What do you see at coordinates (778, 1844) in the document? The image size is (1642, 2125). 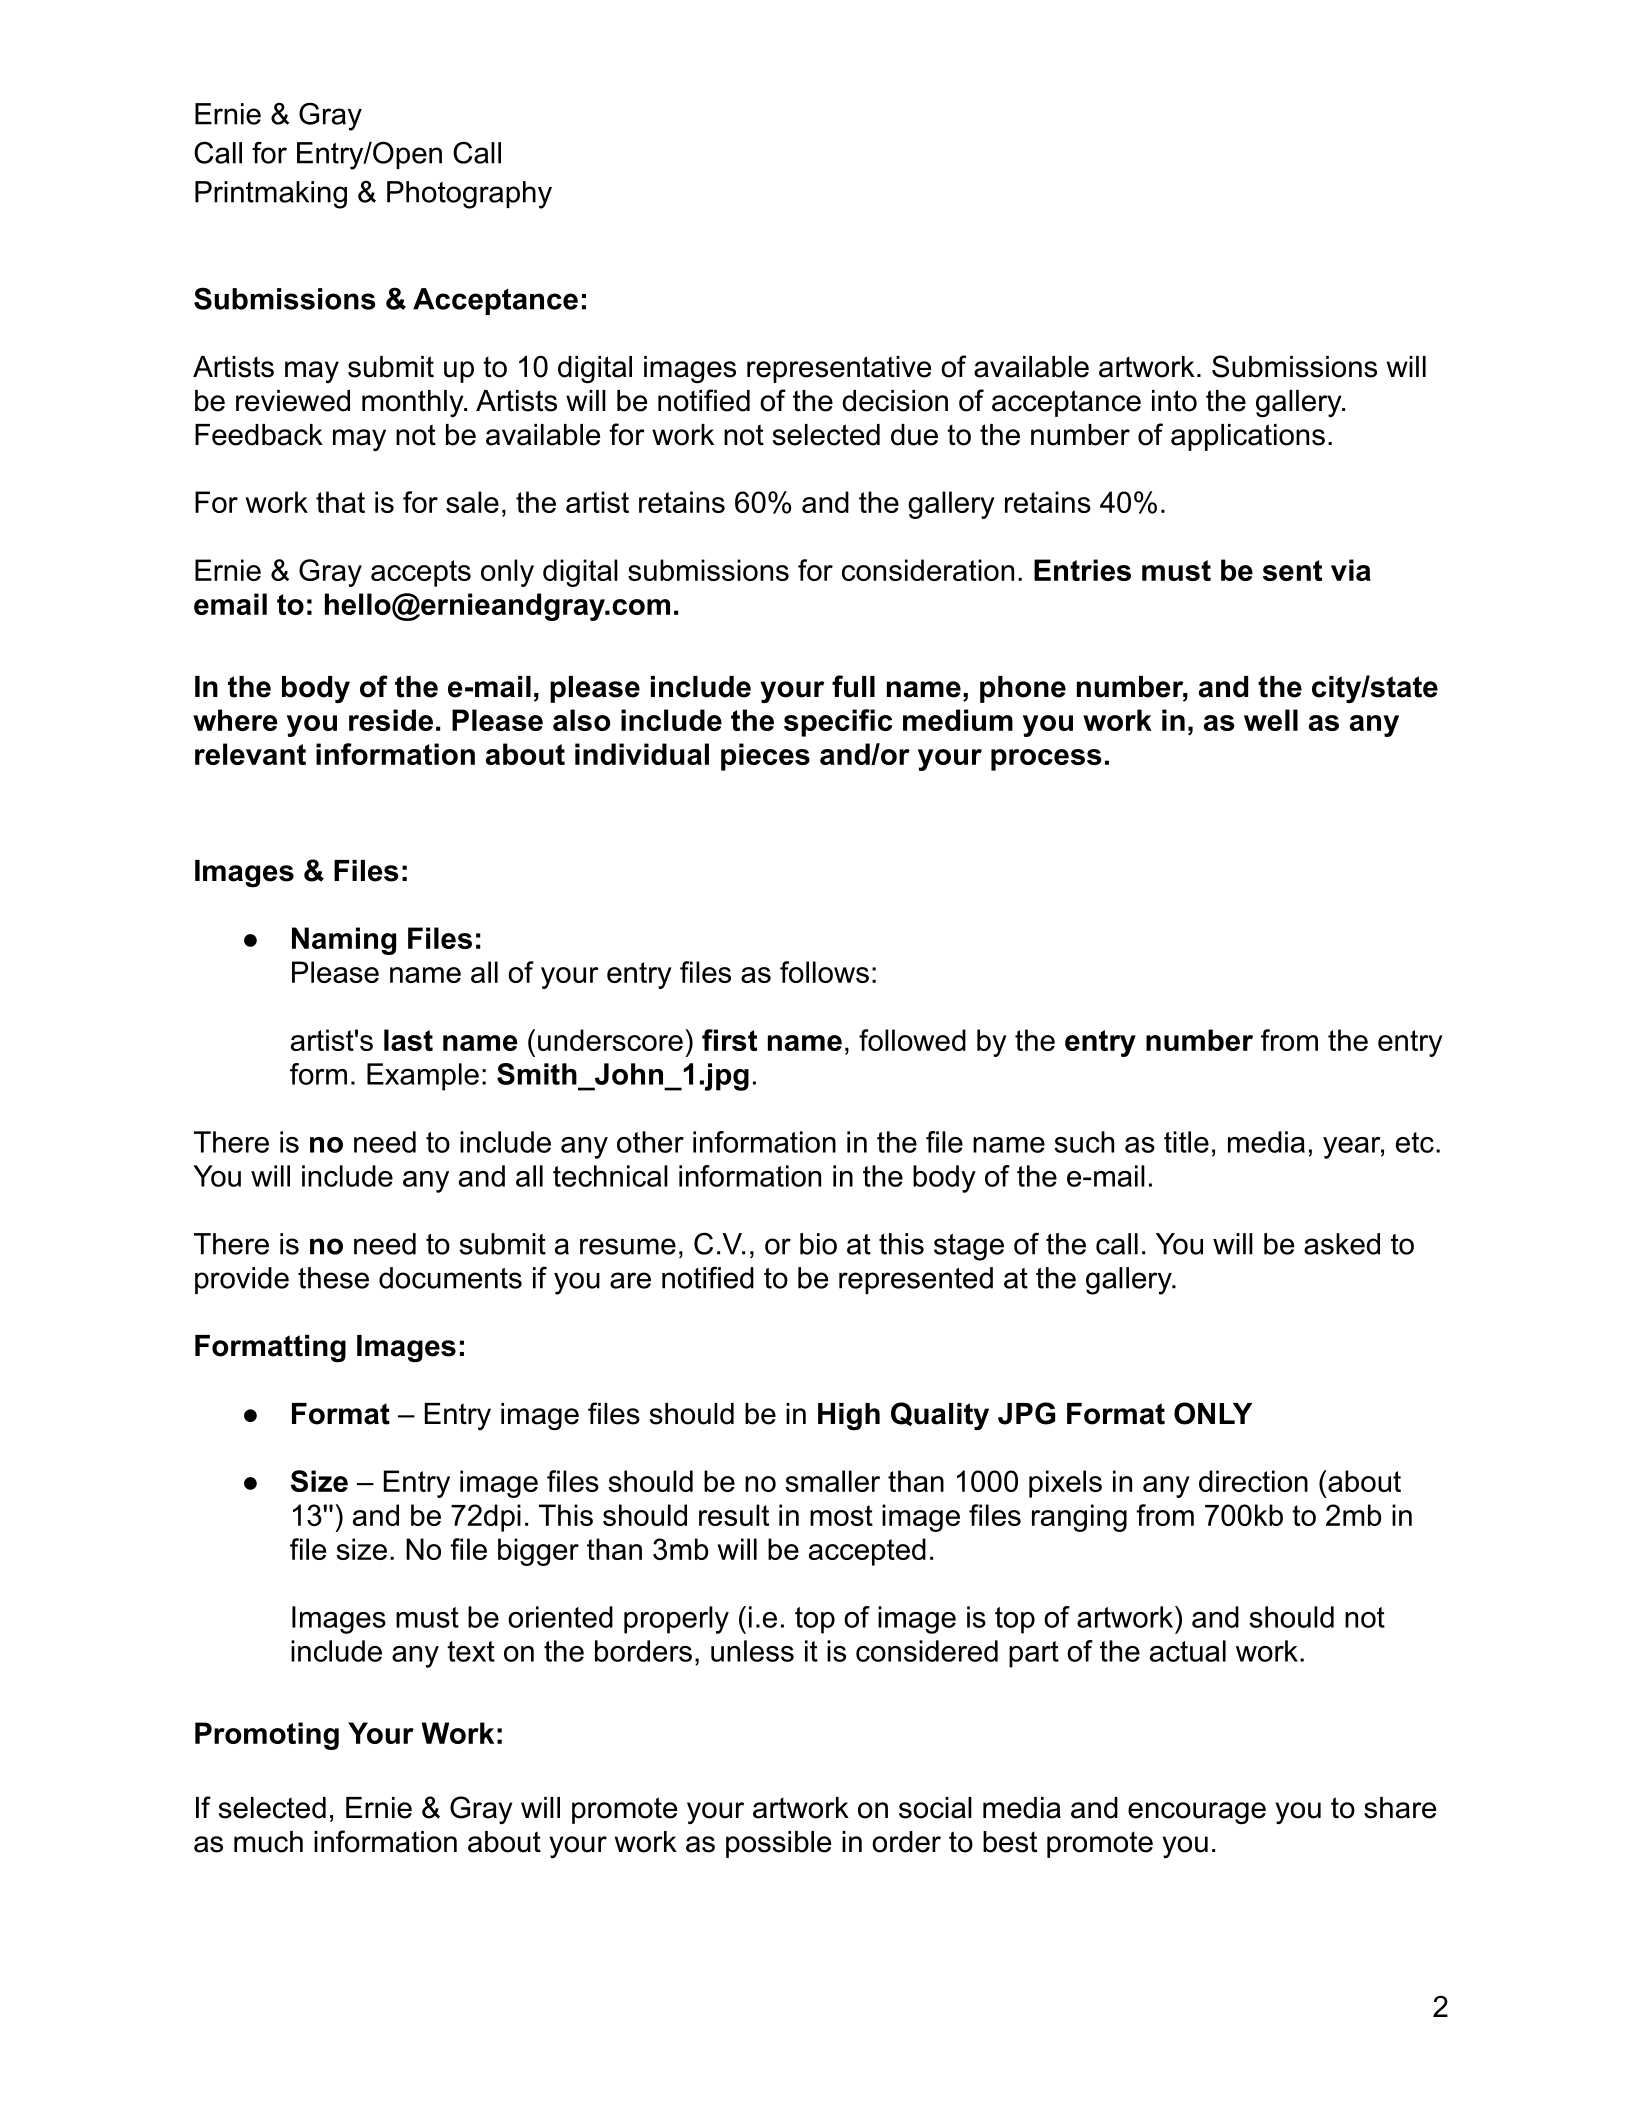 I see `possible` at bounding box center [778, 1844].
